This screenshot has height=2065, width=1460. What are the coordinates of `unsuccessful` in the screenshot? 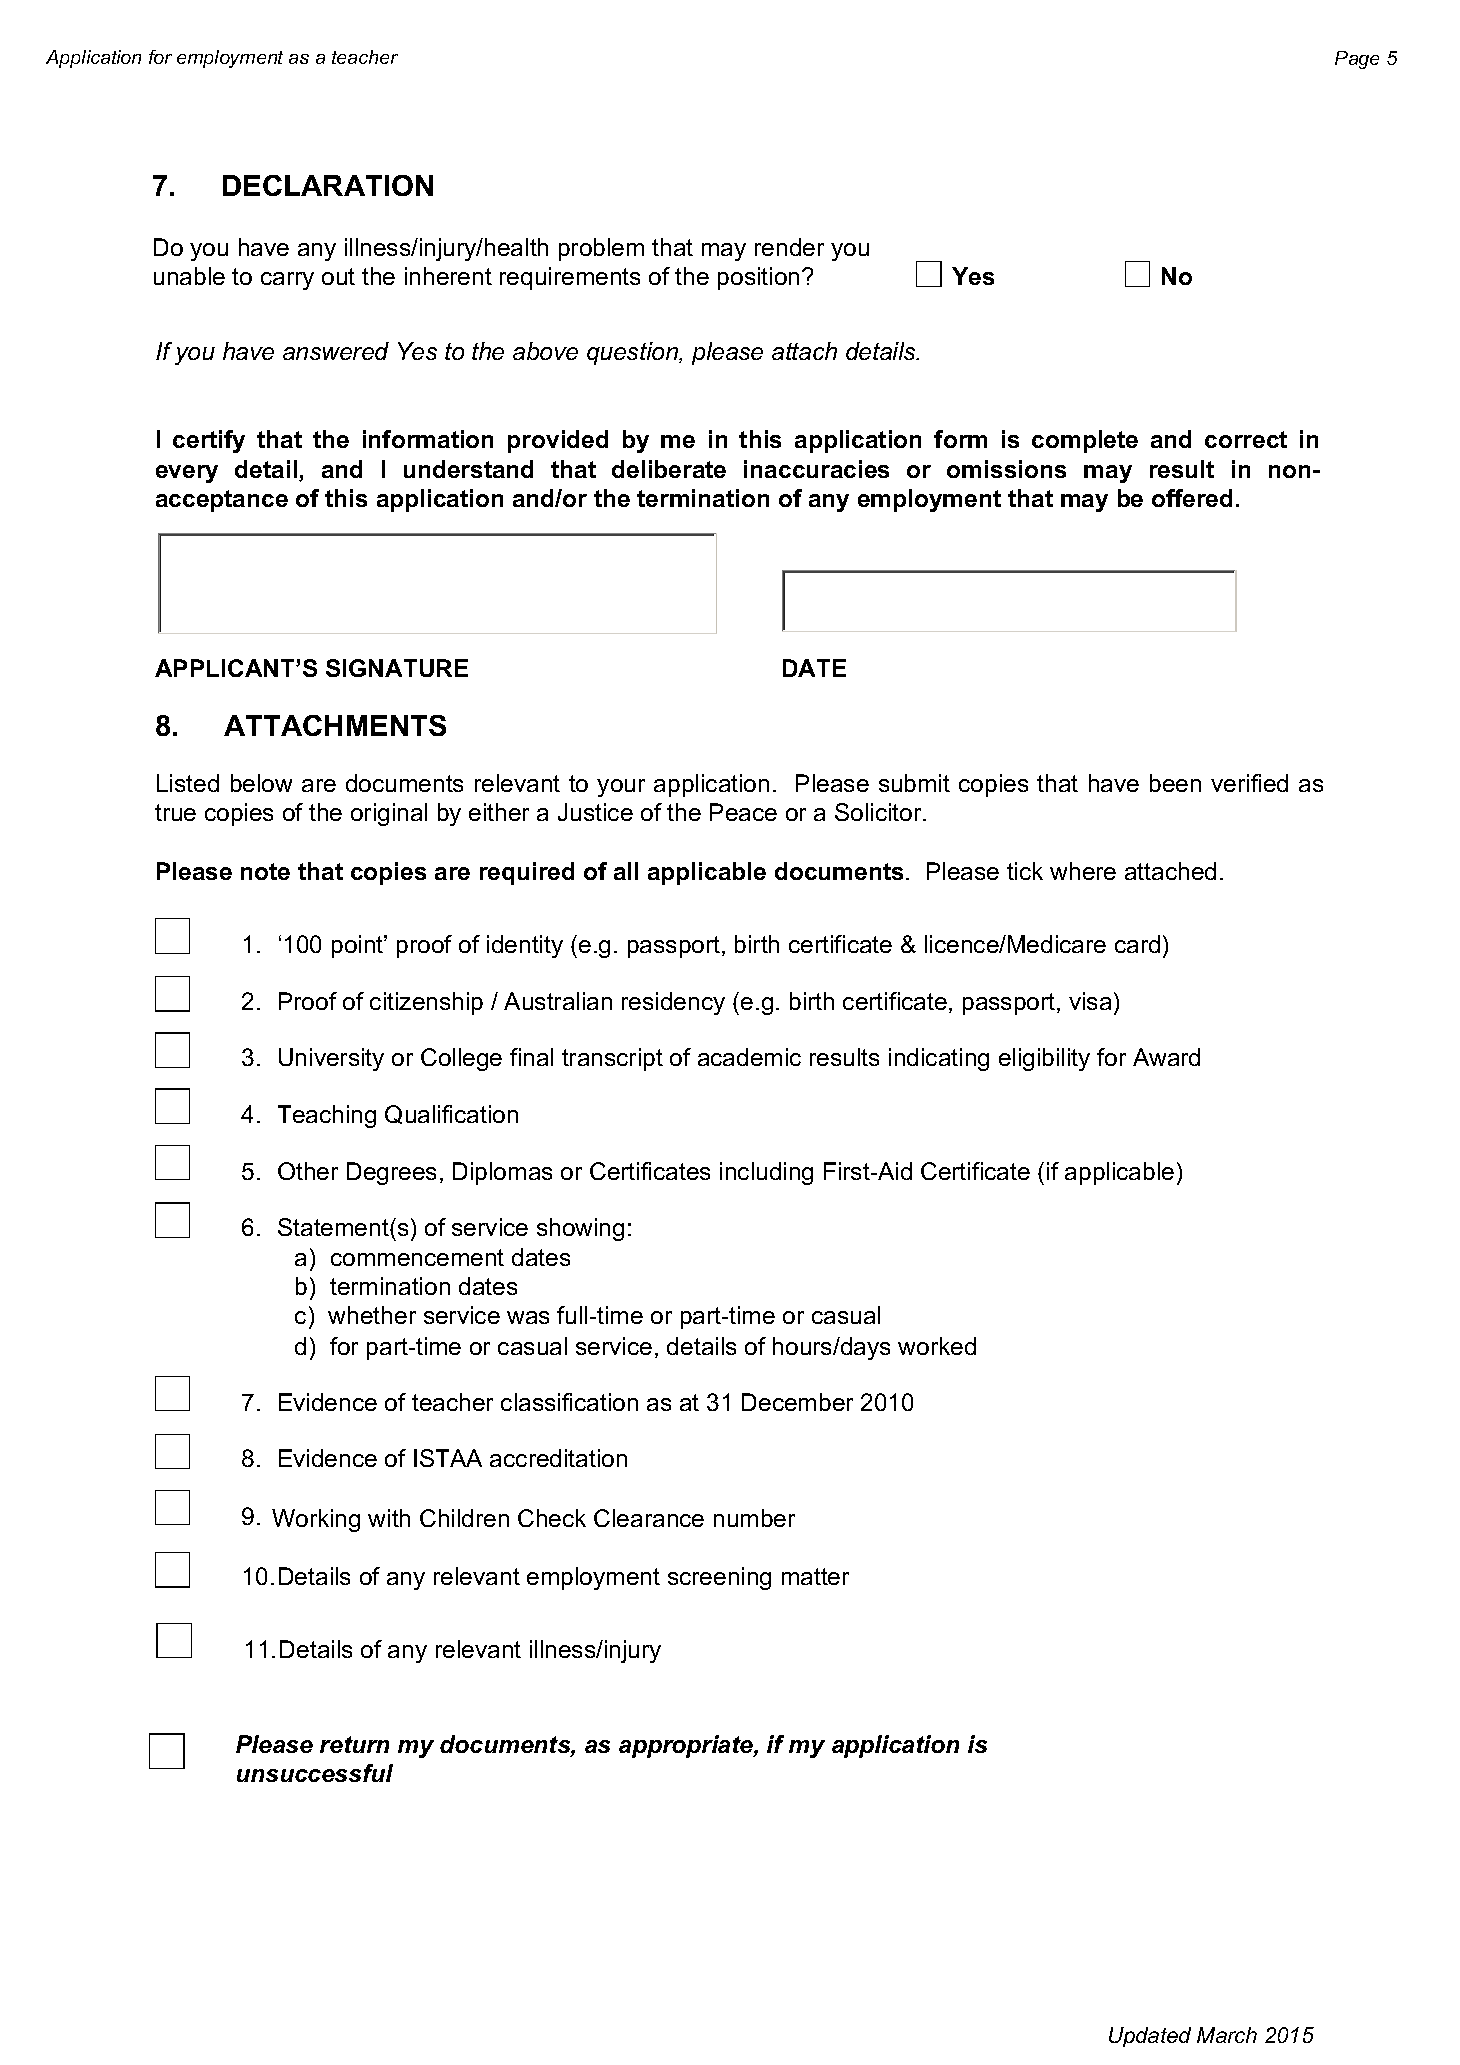 It's located at (315, 1773).
